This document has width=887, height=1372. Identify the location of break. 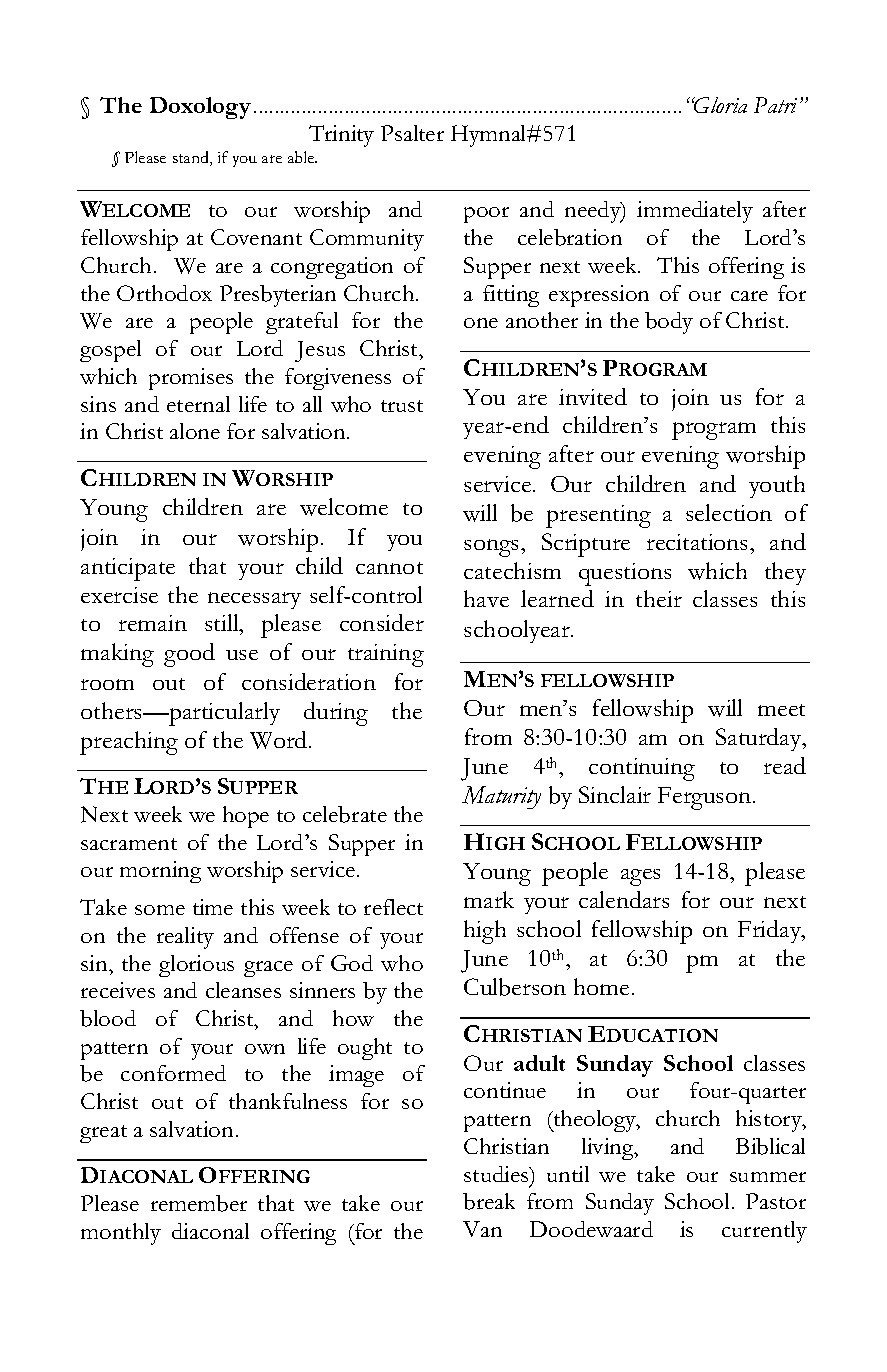
(489, 1201).
